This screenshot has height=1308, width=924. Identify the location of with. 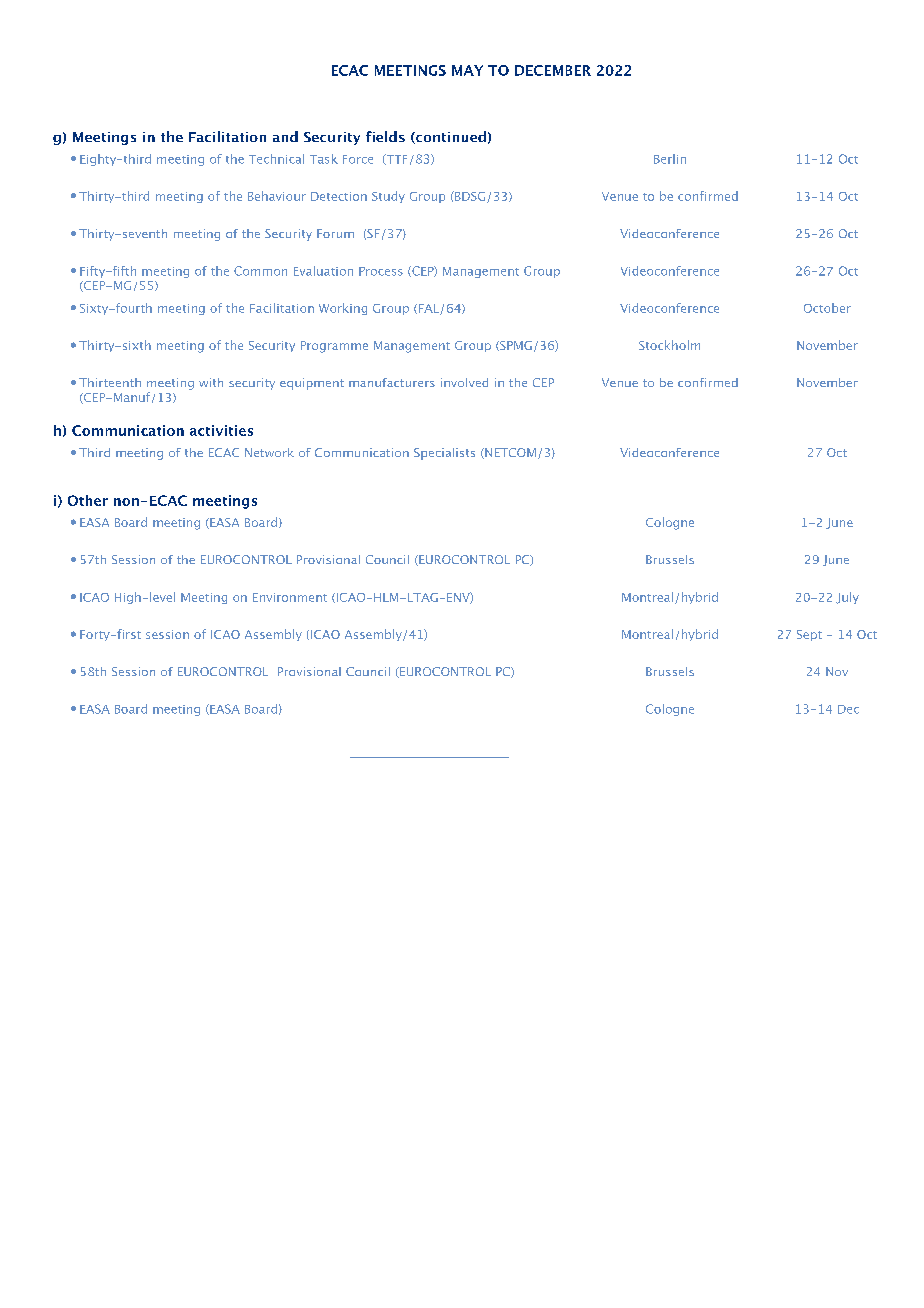
(211, 382).
